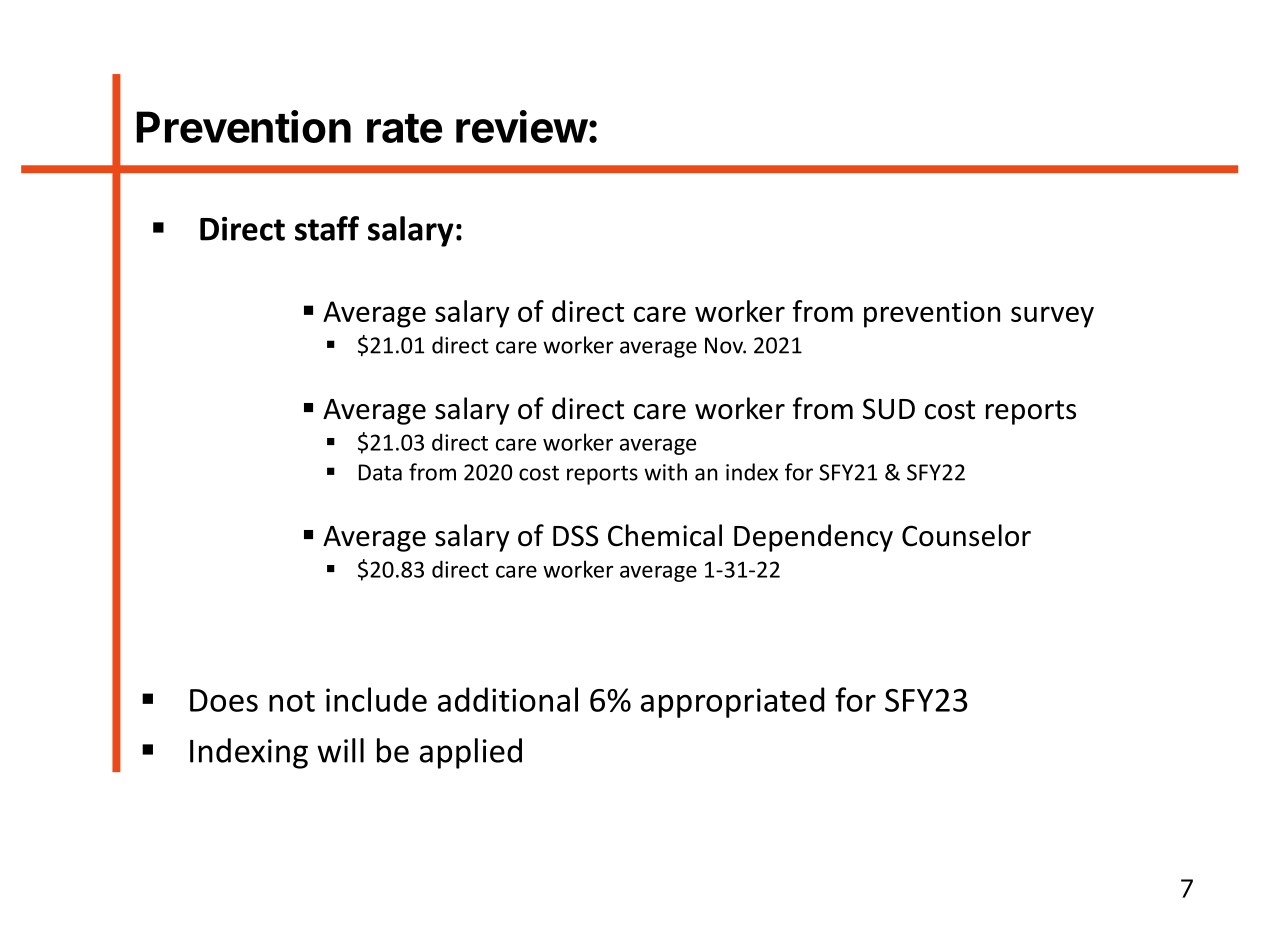  I want to click on appropriated, so click(733, 702).
